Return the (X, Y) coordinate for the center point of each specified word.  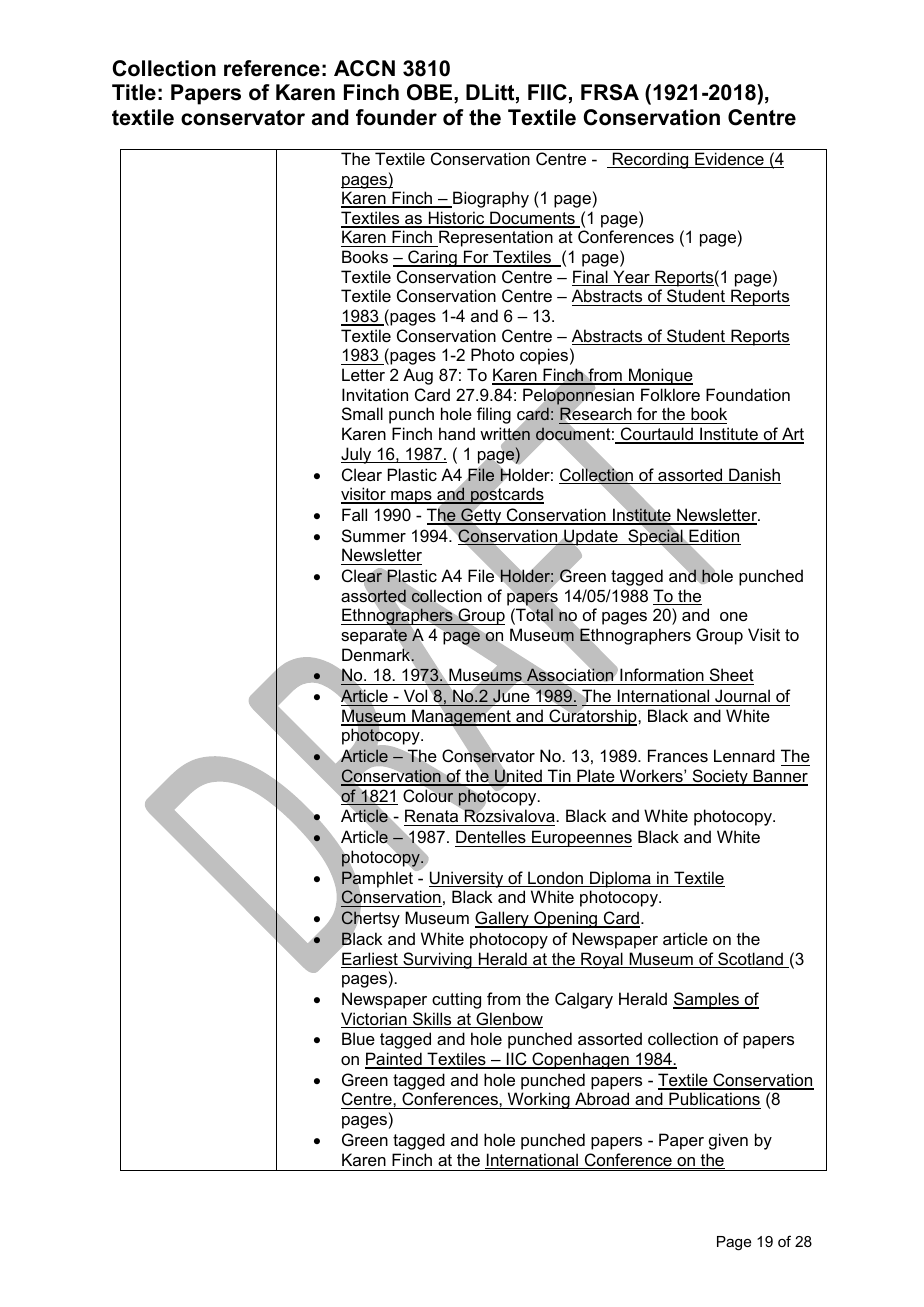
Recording (651, 160)
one (734, 616)
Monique (660, 376)
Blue (358, 1038)
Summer (374, 535)
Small (362, 413)
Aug (418, 376)
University (467, 879)
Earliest (370, 960)
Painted (394, 1060)
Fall (354, 514)
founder (396, 117)
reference (272, 68)
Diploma (620, 879)
